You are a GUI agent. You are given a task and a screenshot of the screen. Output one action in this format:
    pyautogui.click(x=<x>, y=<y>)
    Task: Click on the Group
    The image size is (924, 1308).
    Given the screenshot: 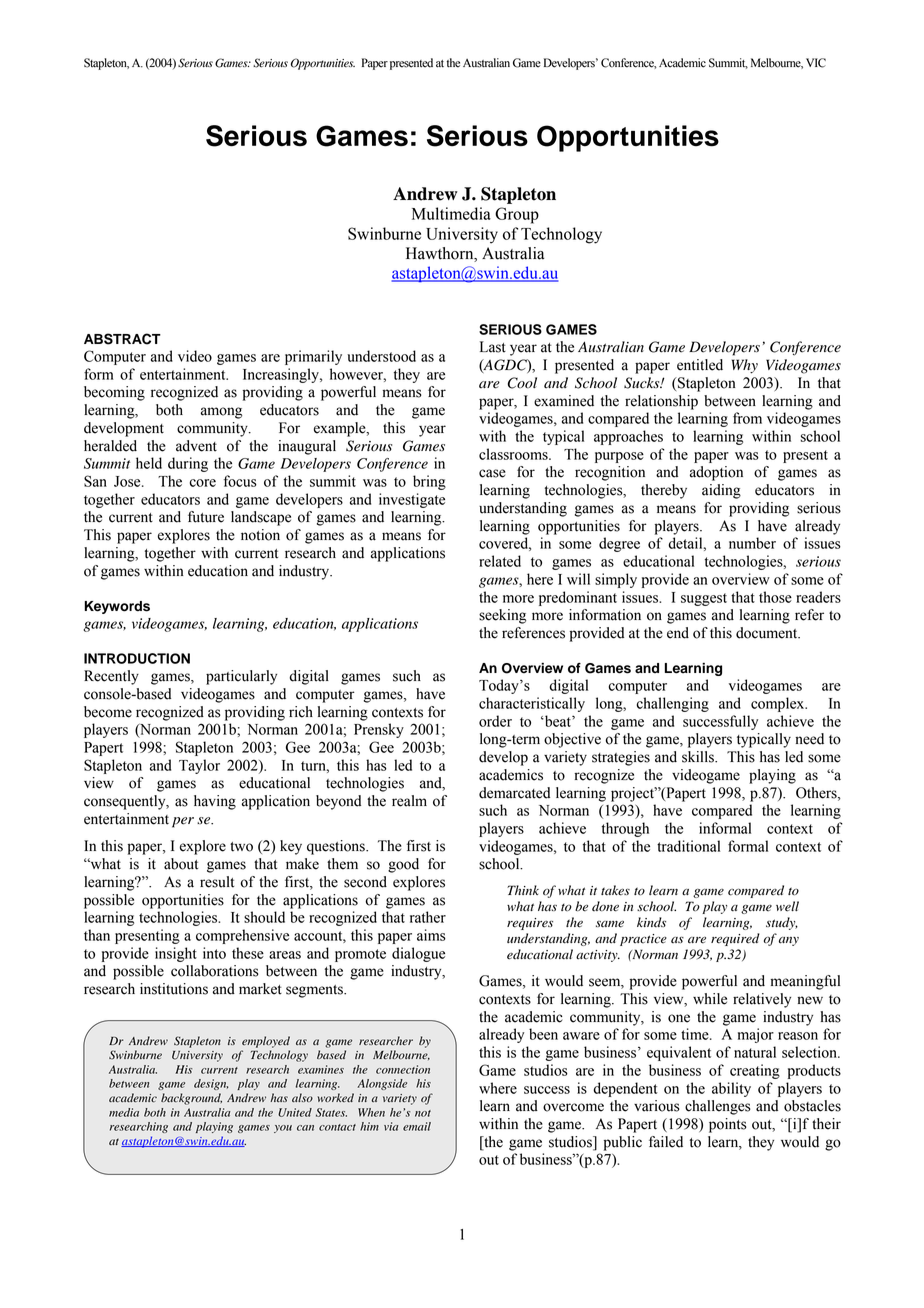 What is the action you would take?
    pyautogui.click(x=517, y=215)
